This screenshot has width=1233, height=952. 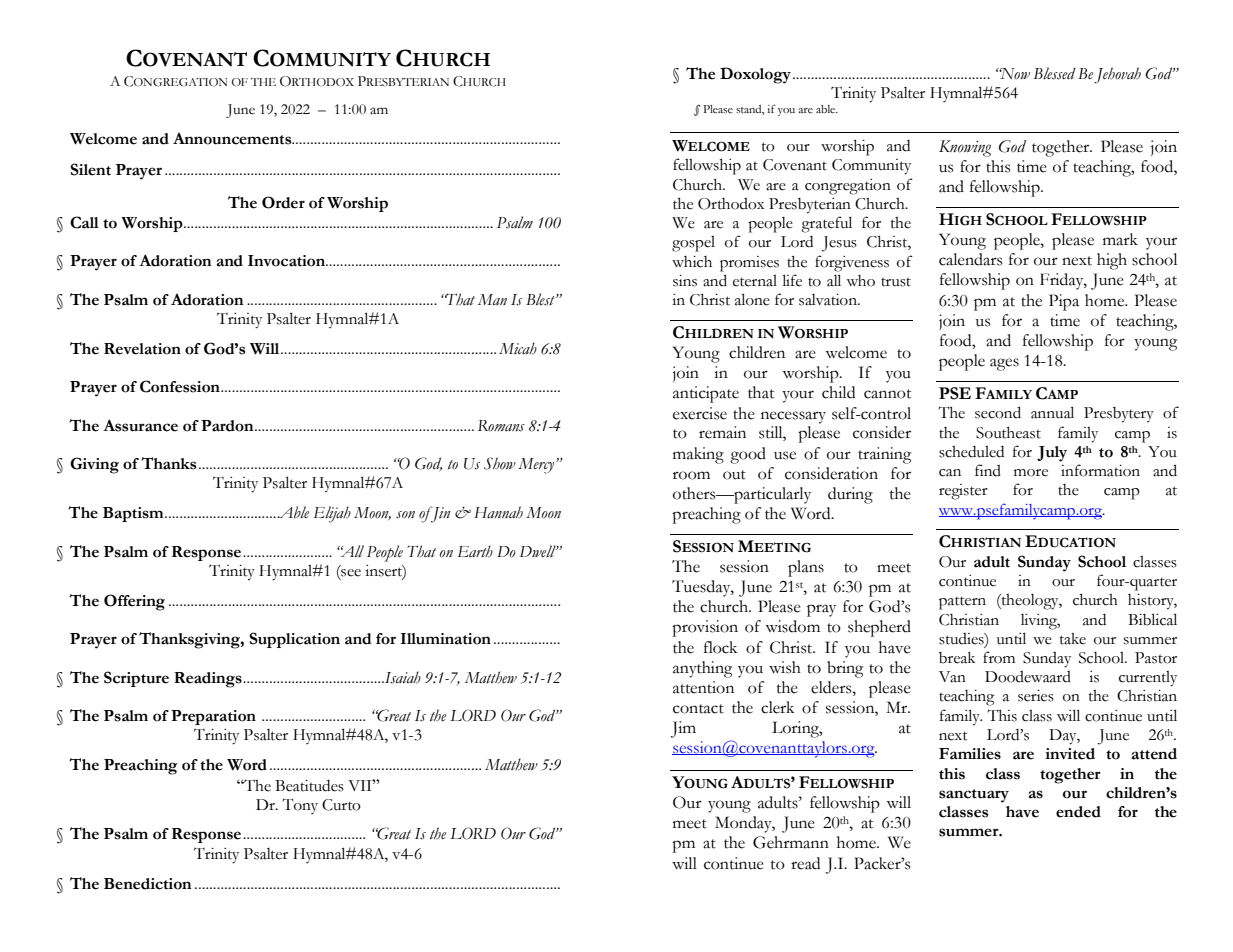 I want to click on Scripture, so click(x=136, y=679).
